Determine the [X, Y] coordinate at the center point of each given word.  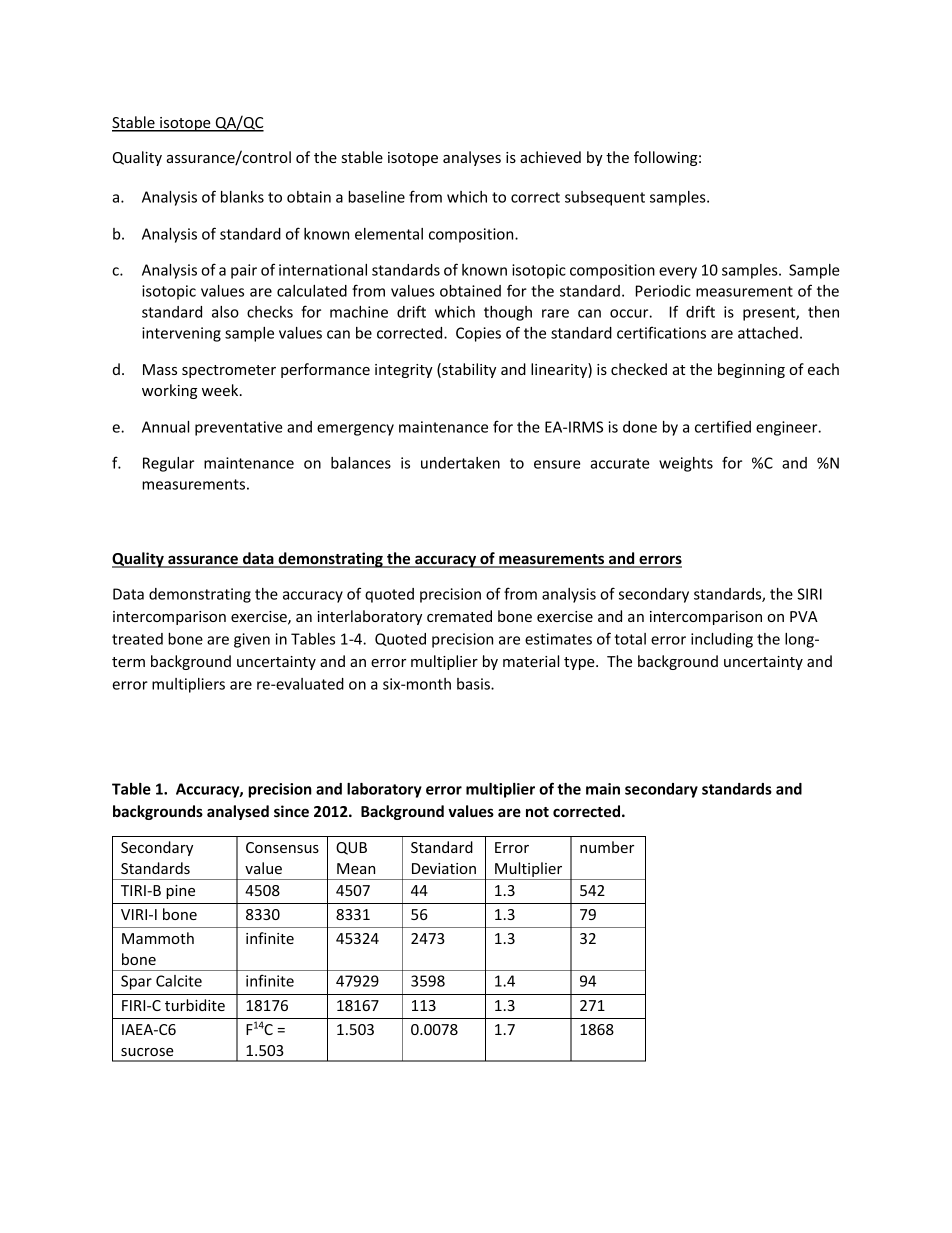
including [722, 640]
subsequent [605, 198]
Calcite [179, 981]
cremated [459, 616]
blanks [242, 197]
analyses [472, 158]
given [252, 640]
